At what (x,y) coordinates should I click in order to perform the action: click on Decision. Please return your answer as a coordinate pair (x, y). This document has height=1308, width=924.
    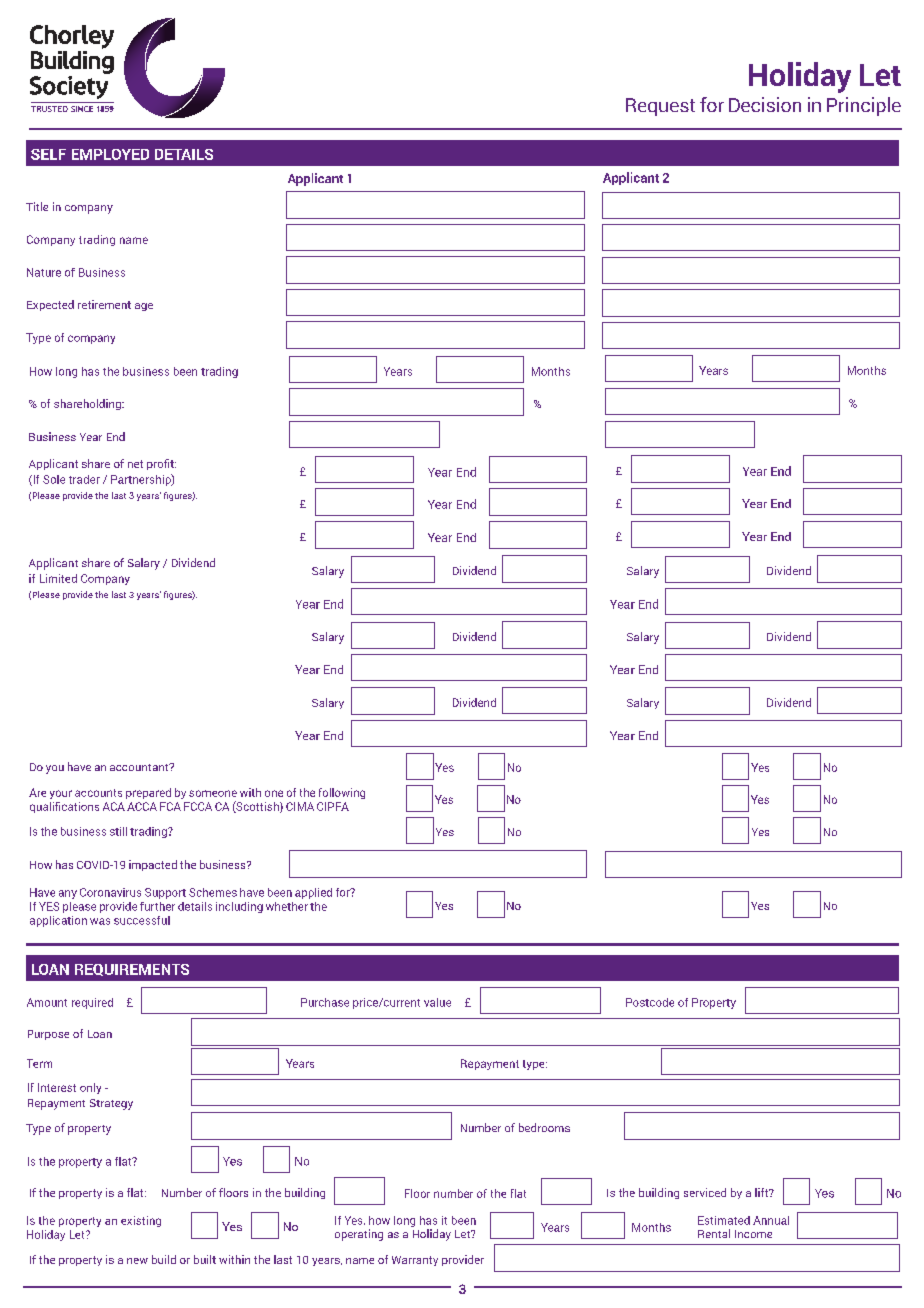
    Looking at the image, I should click on (765, 104).
